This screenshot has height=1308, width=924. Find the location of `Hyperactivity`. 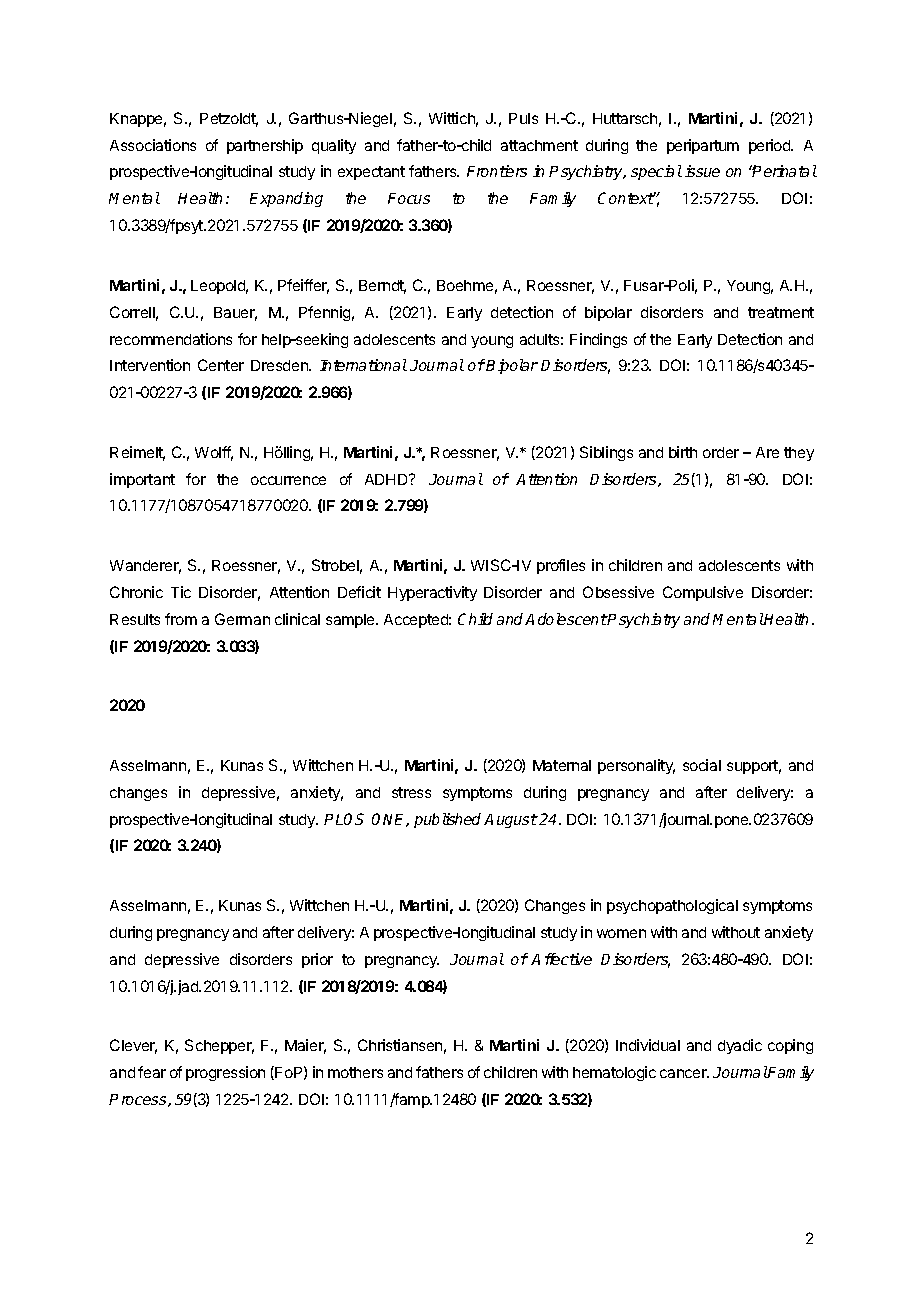

Hyperactivity is located at coordinates (432, 593).
